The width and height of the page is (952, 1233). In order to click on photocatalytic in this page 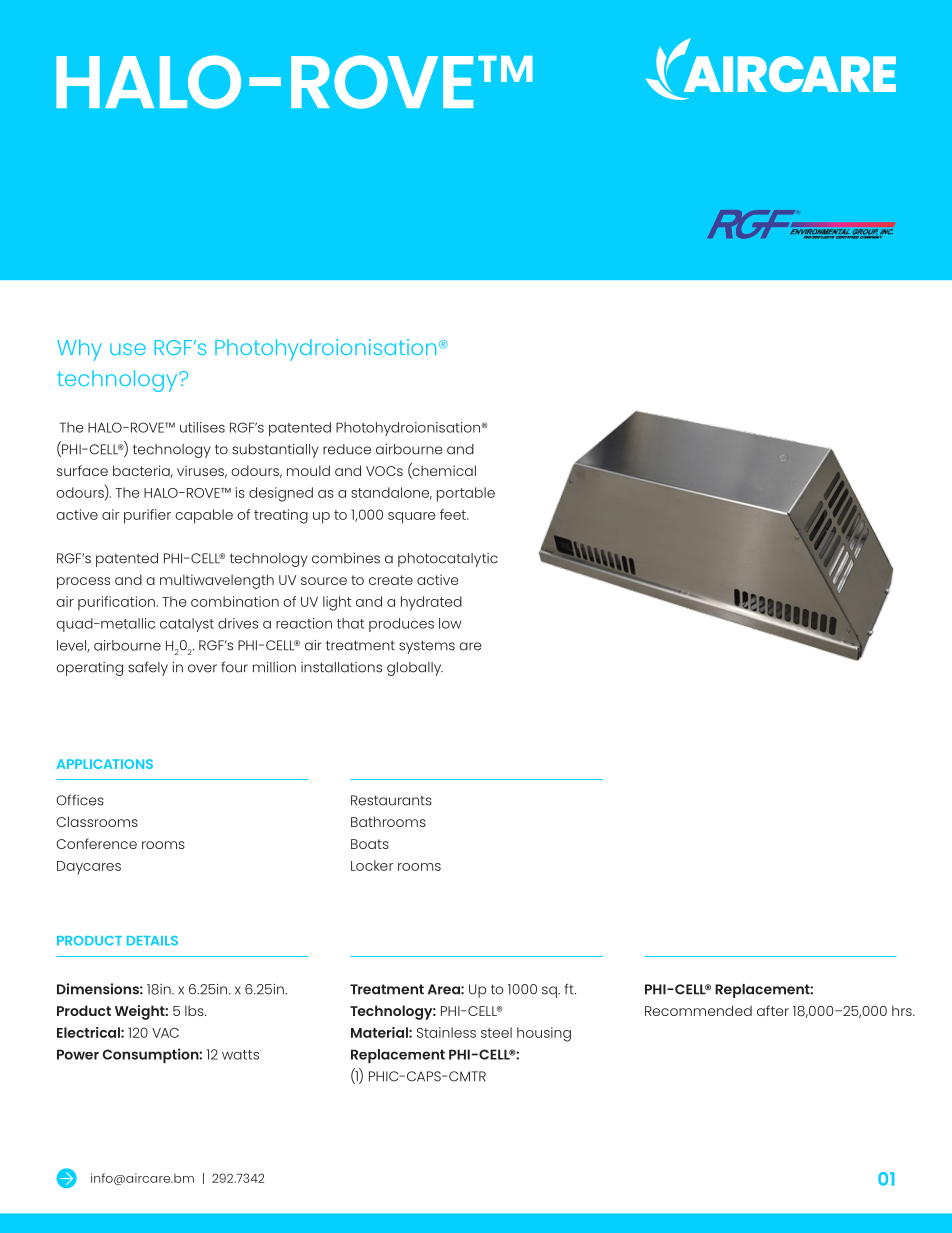, I will do `click(448, 560)`.
